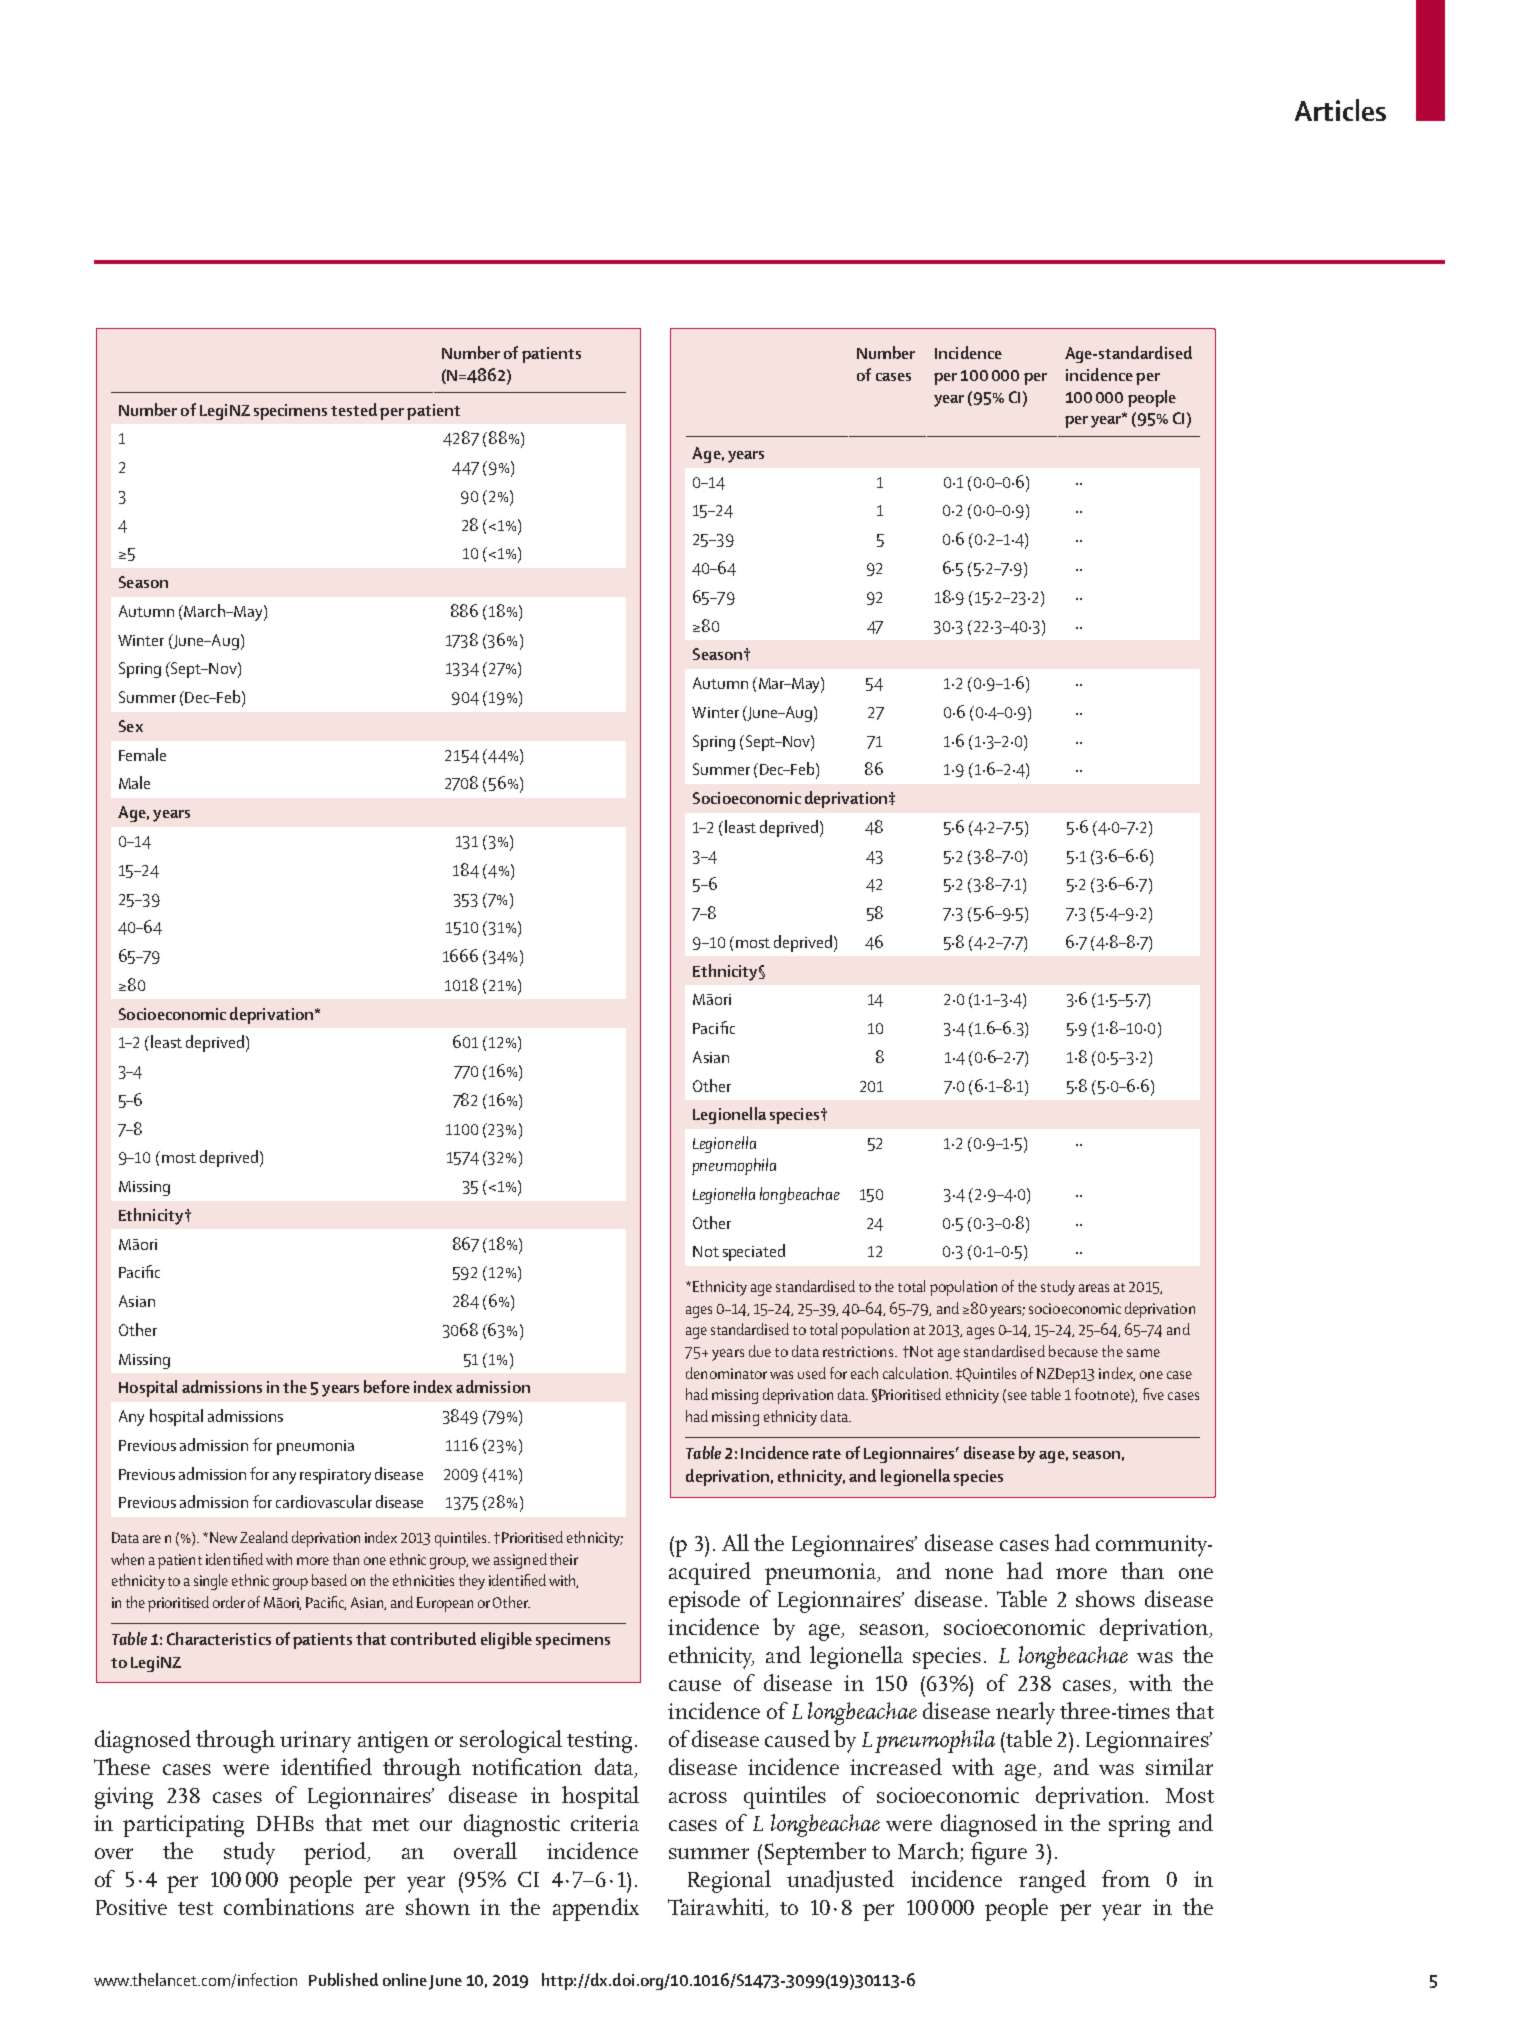 This screenshot has width=1517, height=2037. Describe the element at coordinates (1340, 110) in the screenshot. I see `Articles` at that location.
